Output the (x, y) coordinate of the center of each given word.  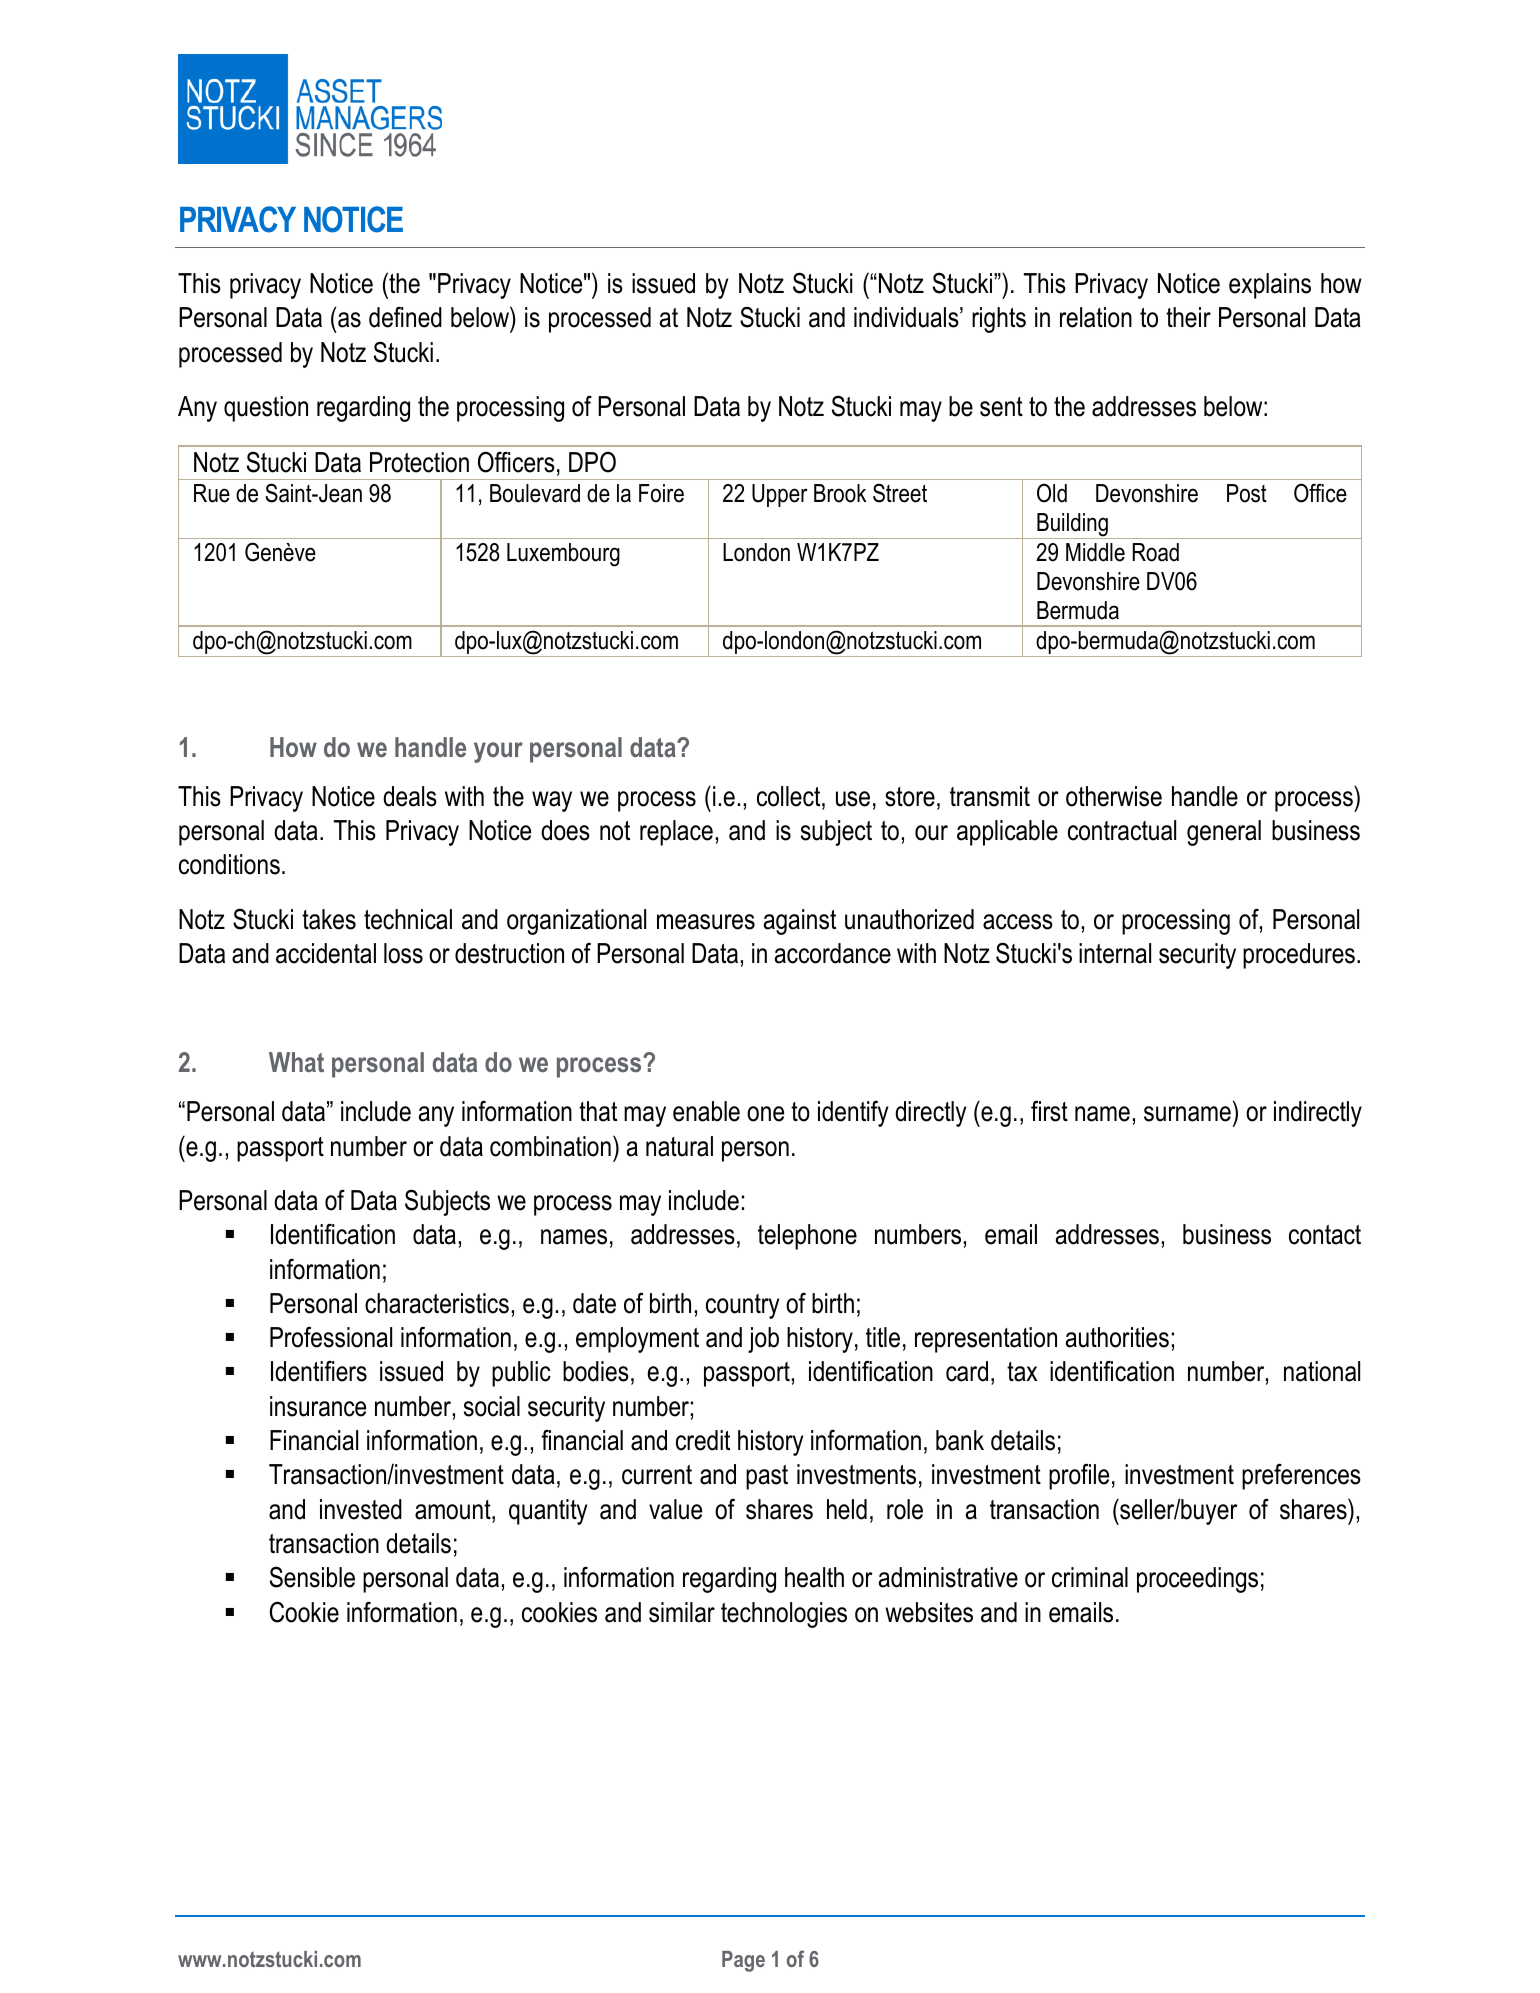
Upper (780, 495)
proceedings (1197, 1580)
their (1188, 317)
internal (1115, 953)
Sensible (312, 1577)
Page (743, 1961)
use (853, 799)
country (742, 1306)
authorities (1117, 1337)
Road (1156, 552)
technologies (784, 1615)
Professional (331, 1337)
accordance (833, 953)
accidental (326, 953)
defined (405, 317)
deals (410, 796)
